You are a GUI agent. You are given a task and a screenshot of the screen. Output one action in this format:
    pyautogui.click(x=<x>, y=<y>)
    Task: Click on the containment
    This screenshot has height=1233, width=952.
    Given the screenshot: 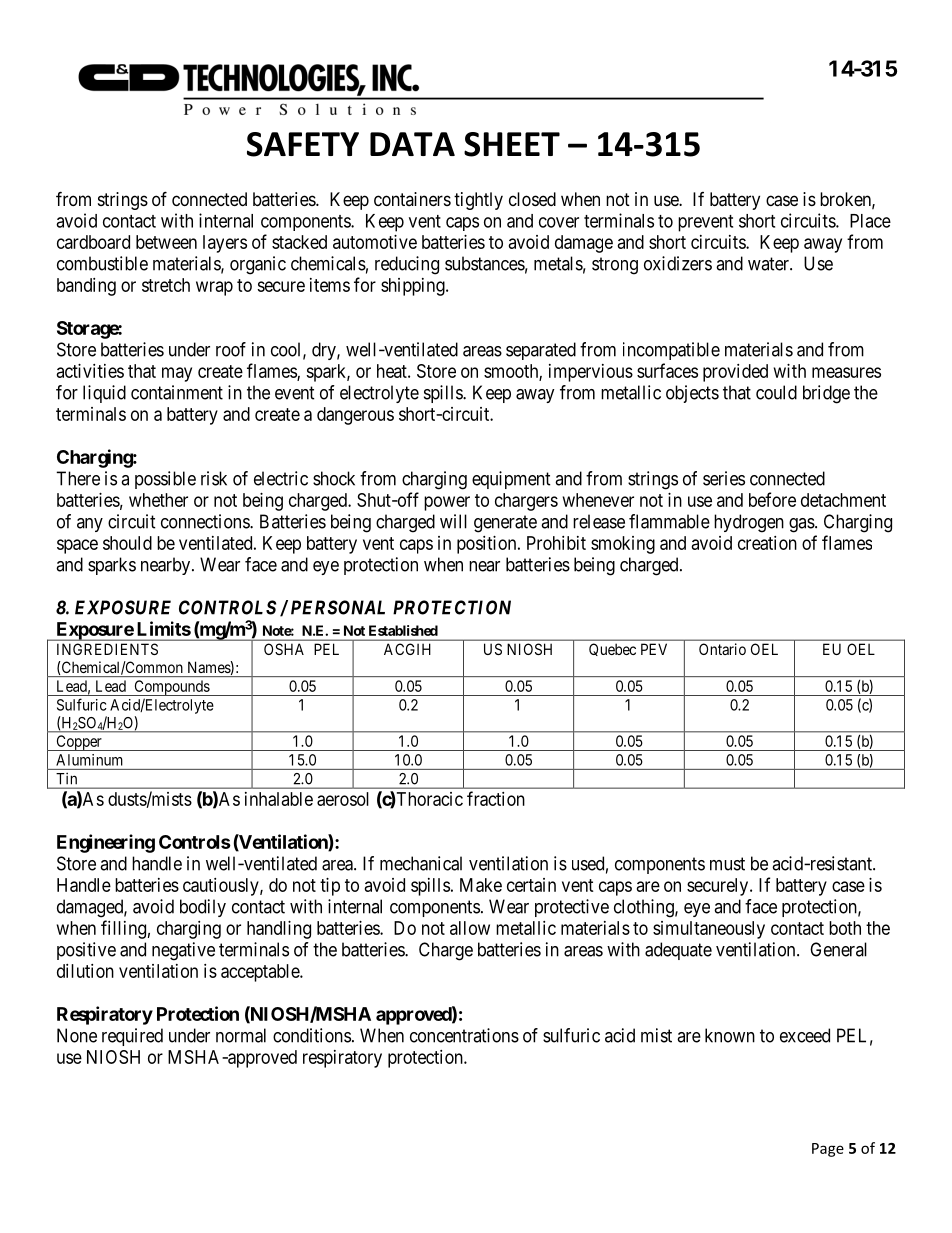 What is the action you would take?
    pyautogui.click(x=177, y=392)
